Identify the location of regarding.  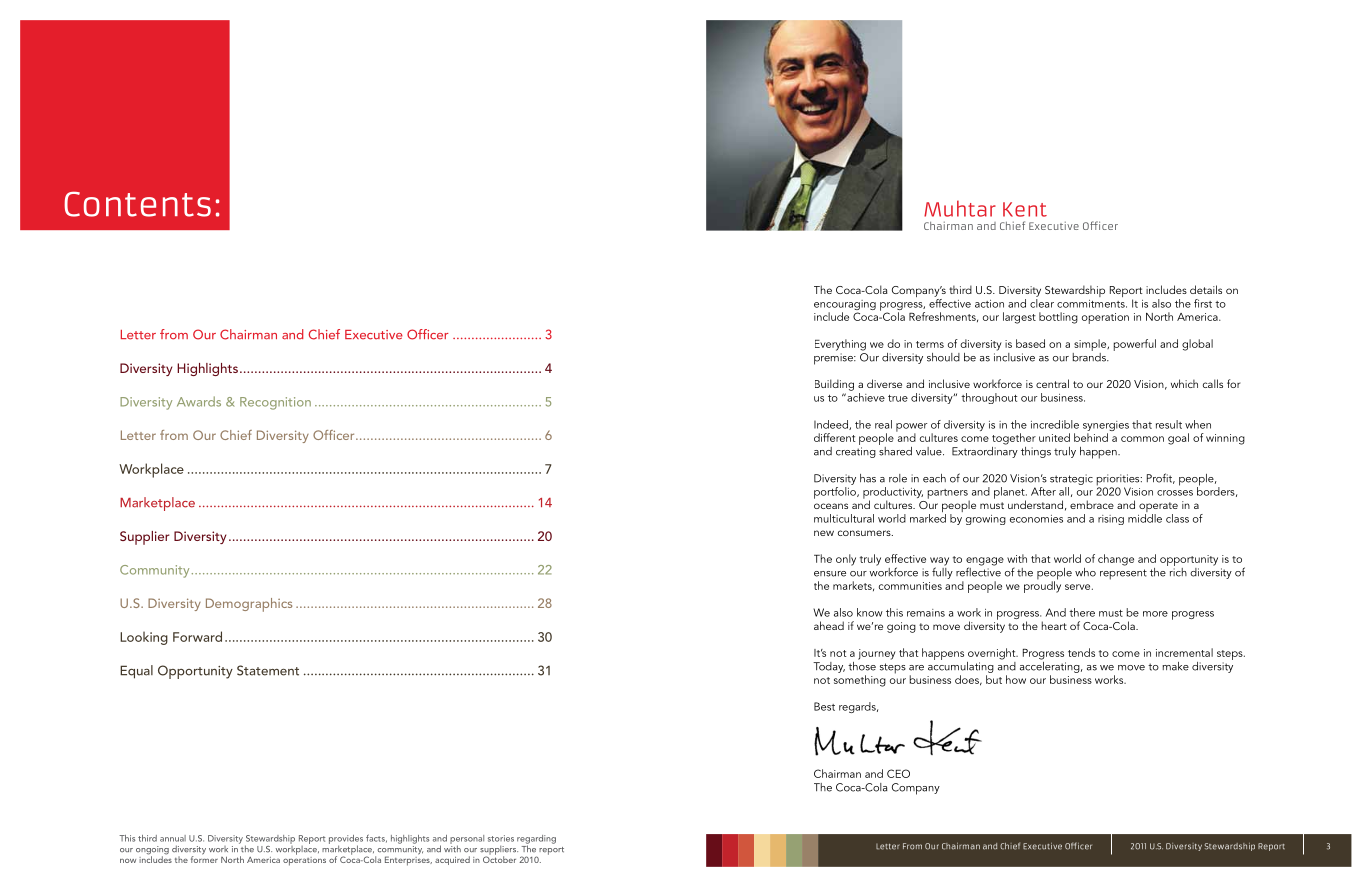
(536, 840).
